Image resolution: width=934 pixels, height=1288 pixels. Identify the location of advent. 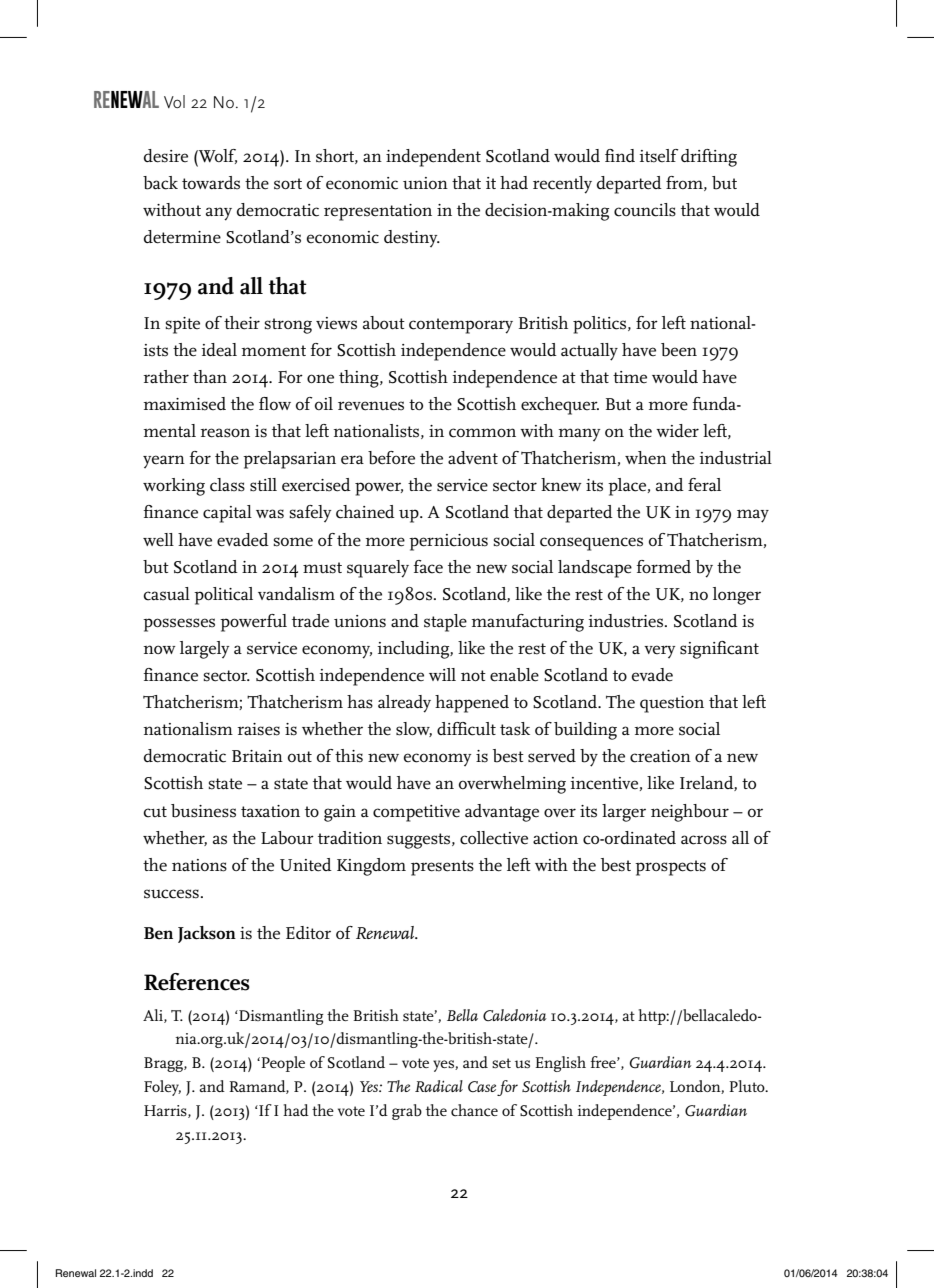
(473, 458).
